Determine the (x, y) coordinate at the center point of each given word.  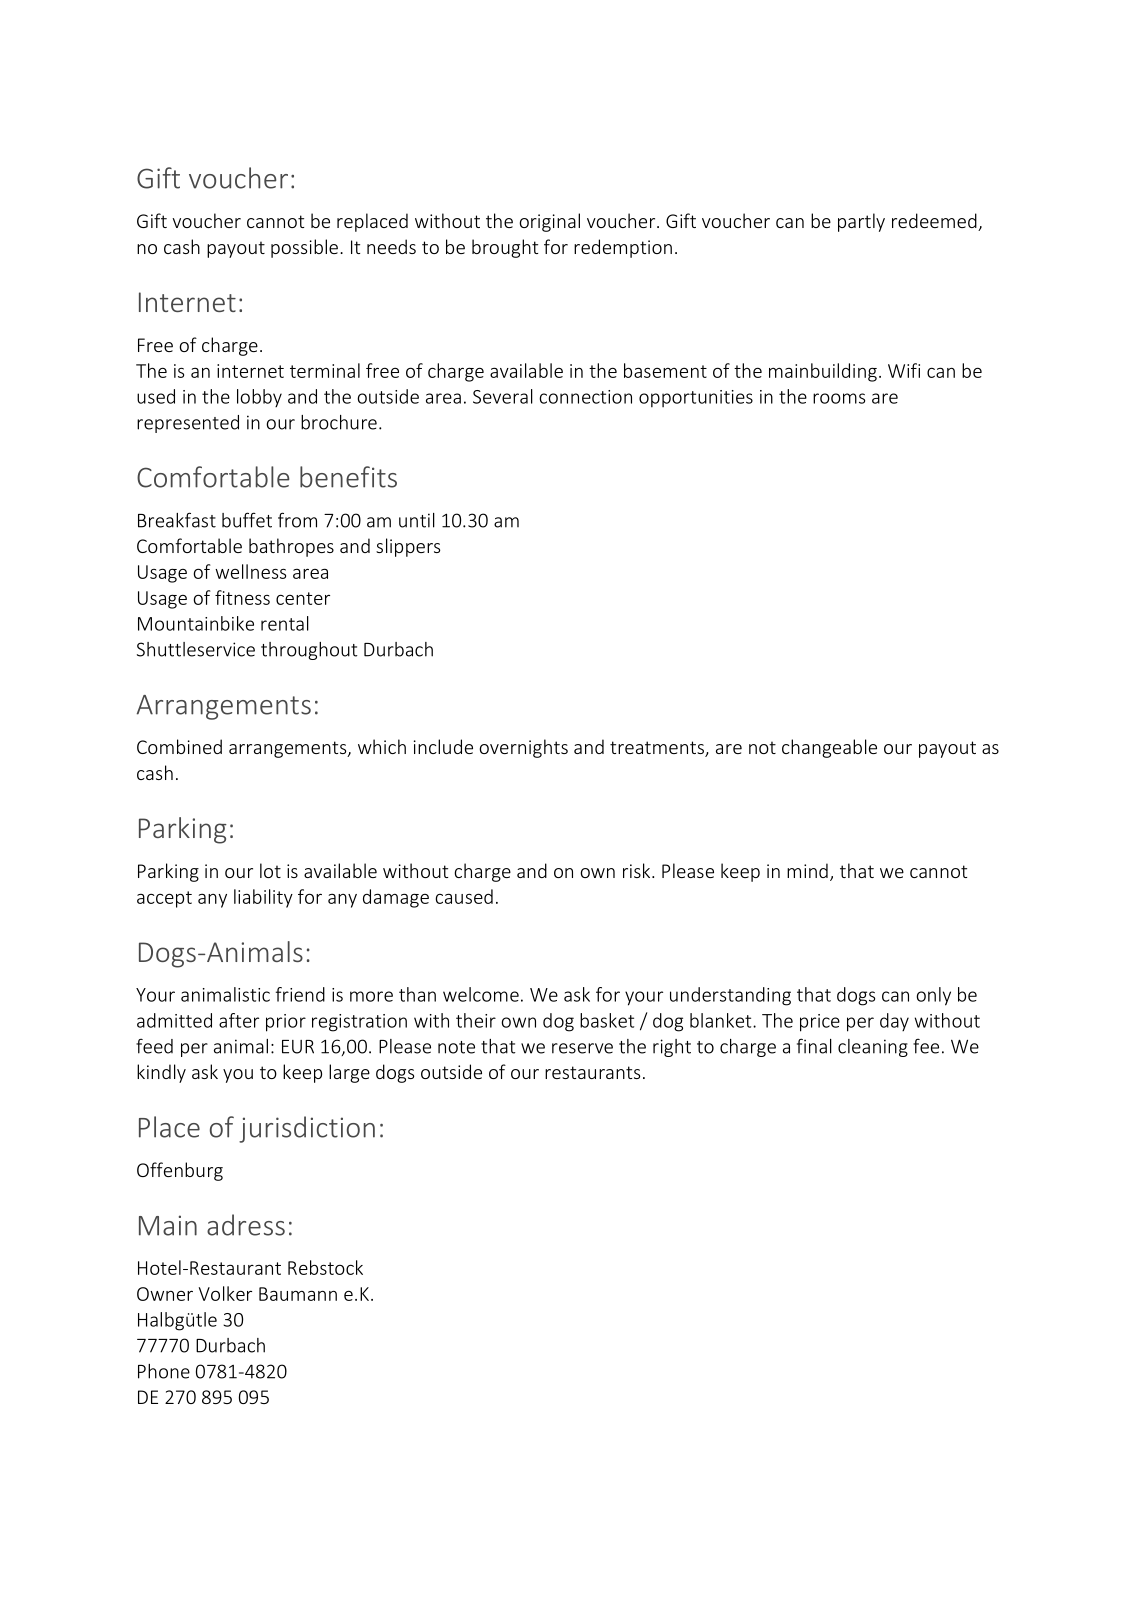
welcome (481, 994)
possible (304, 248)
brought (505, 248)
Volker (225, 1293)
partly (861, 222)
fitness (242, 597)
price (820, 1023)
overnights (523, 748)
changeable (829, 748)
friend (300, 994)
